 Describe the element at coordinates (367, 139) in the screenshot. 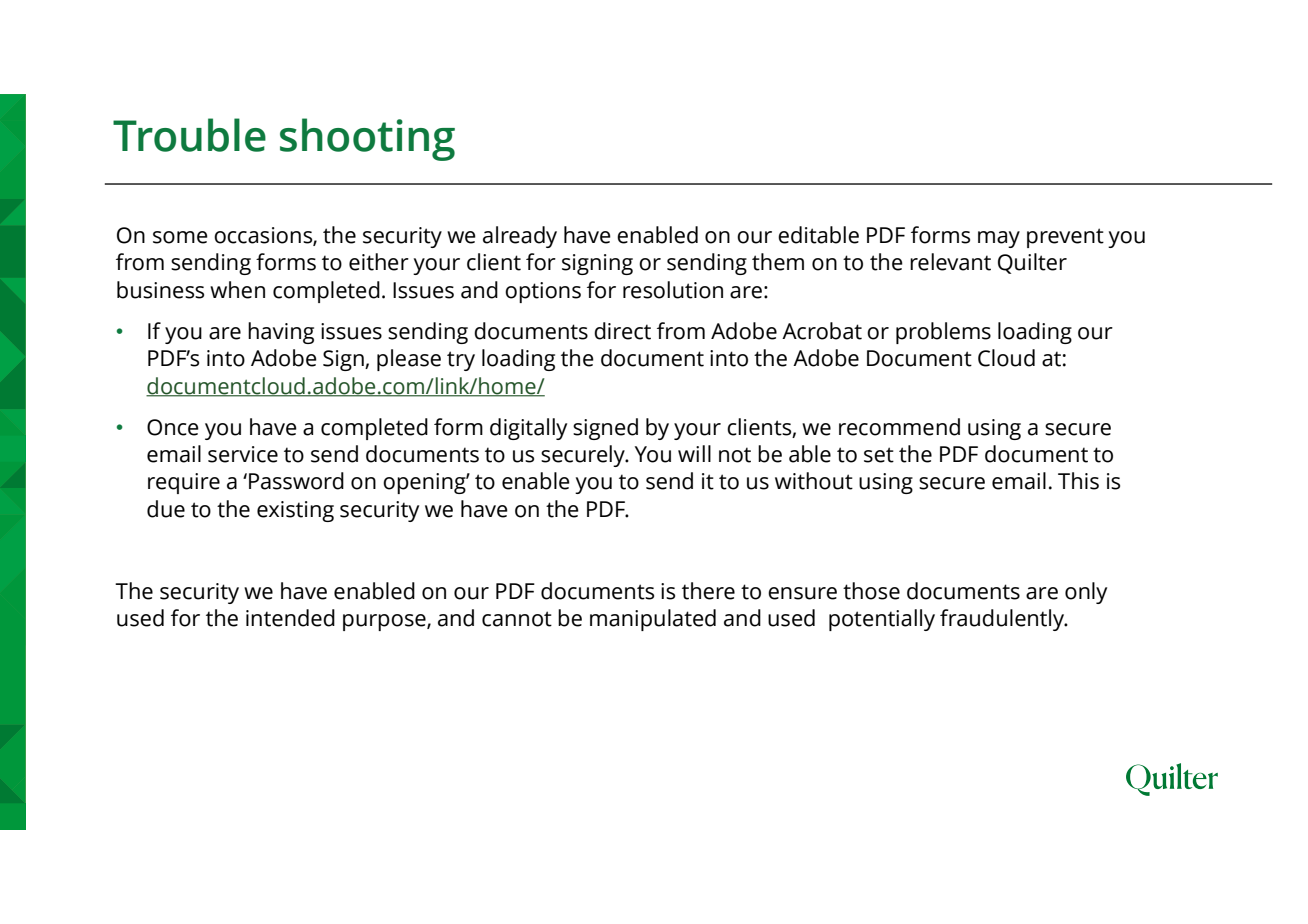

I see `shooting` at that location.
